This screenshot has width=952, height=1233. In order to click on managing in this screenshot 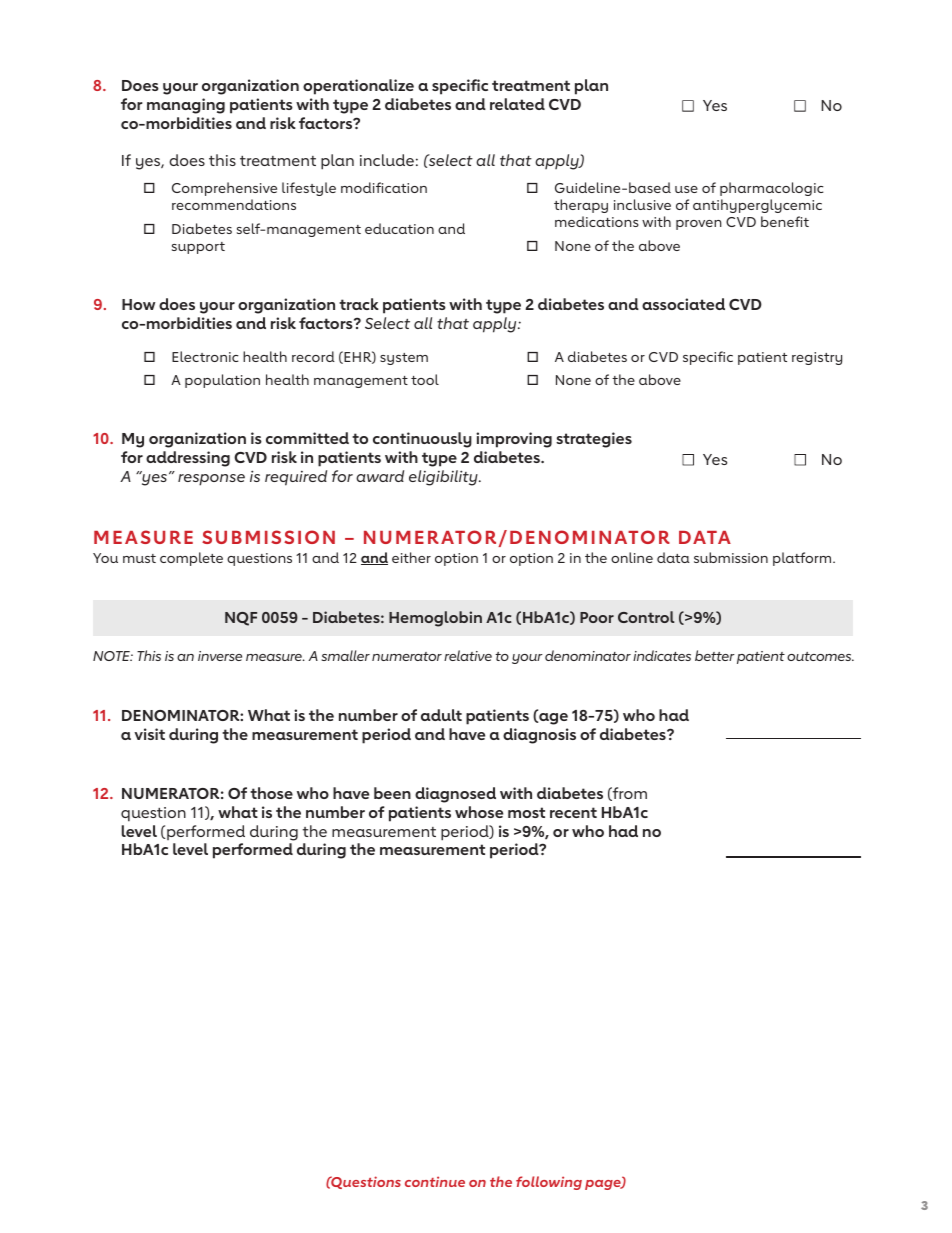, I will do `click(186, 106)`.
